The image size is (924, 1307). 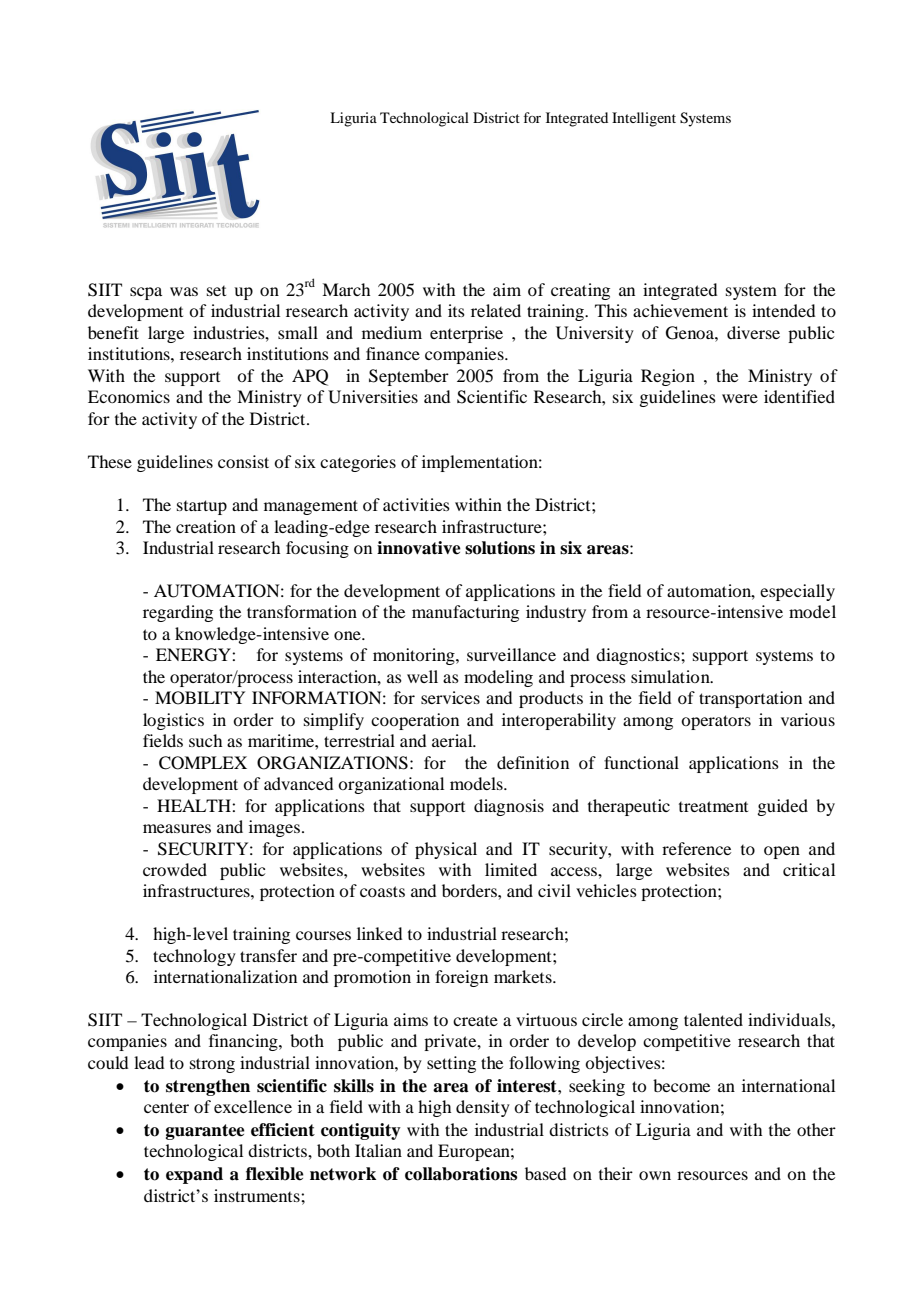 What do you see at coordinates (713, 806) in the screenshot?
I see `treatment` at bounding box center [713, 806].
